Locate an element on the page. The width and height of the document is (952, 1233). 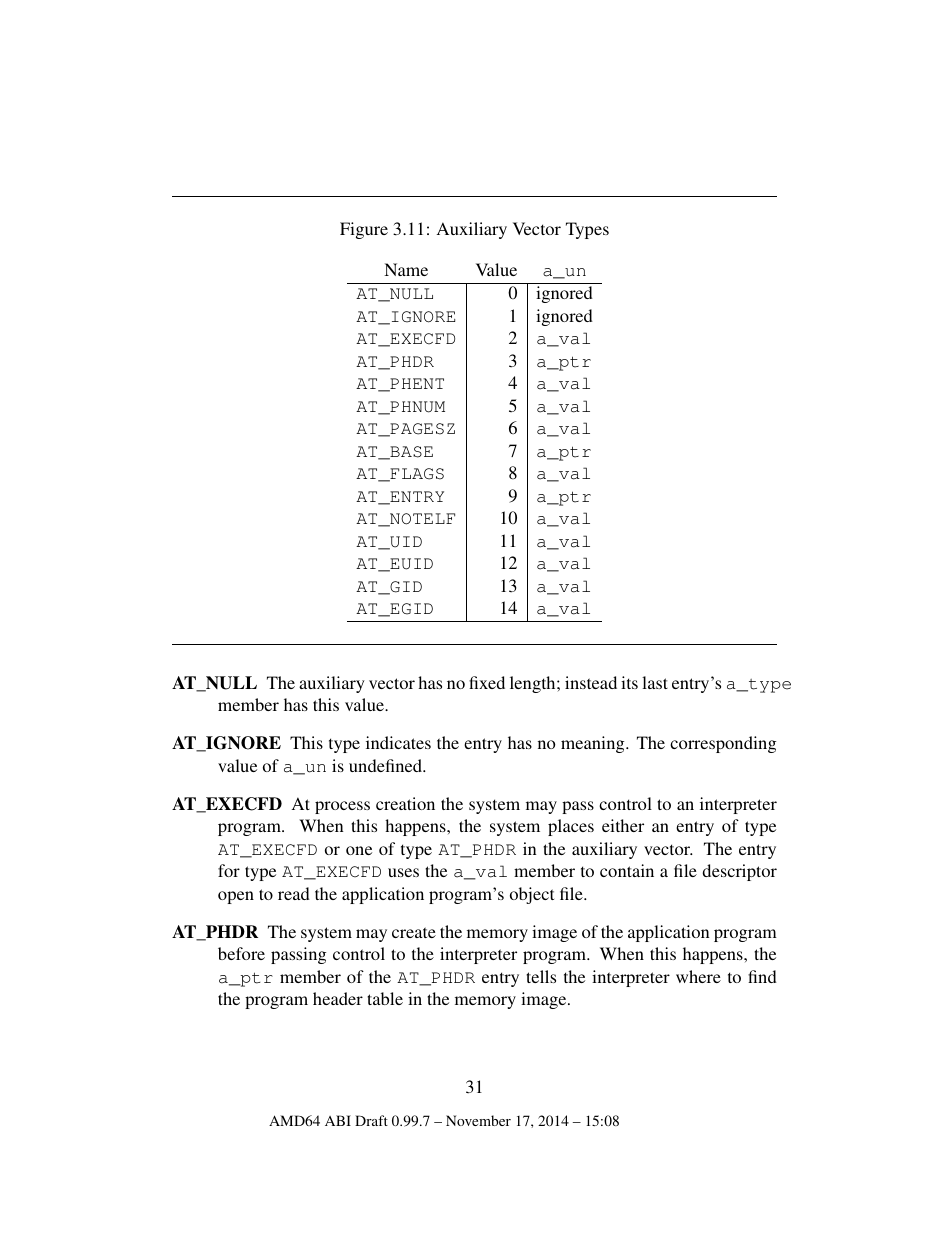
Figure is located at coordinates (364, 230).
